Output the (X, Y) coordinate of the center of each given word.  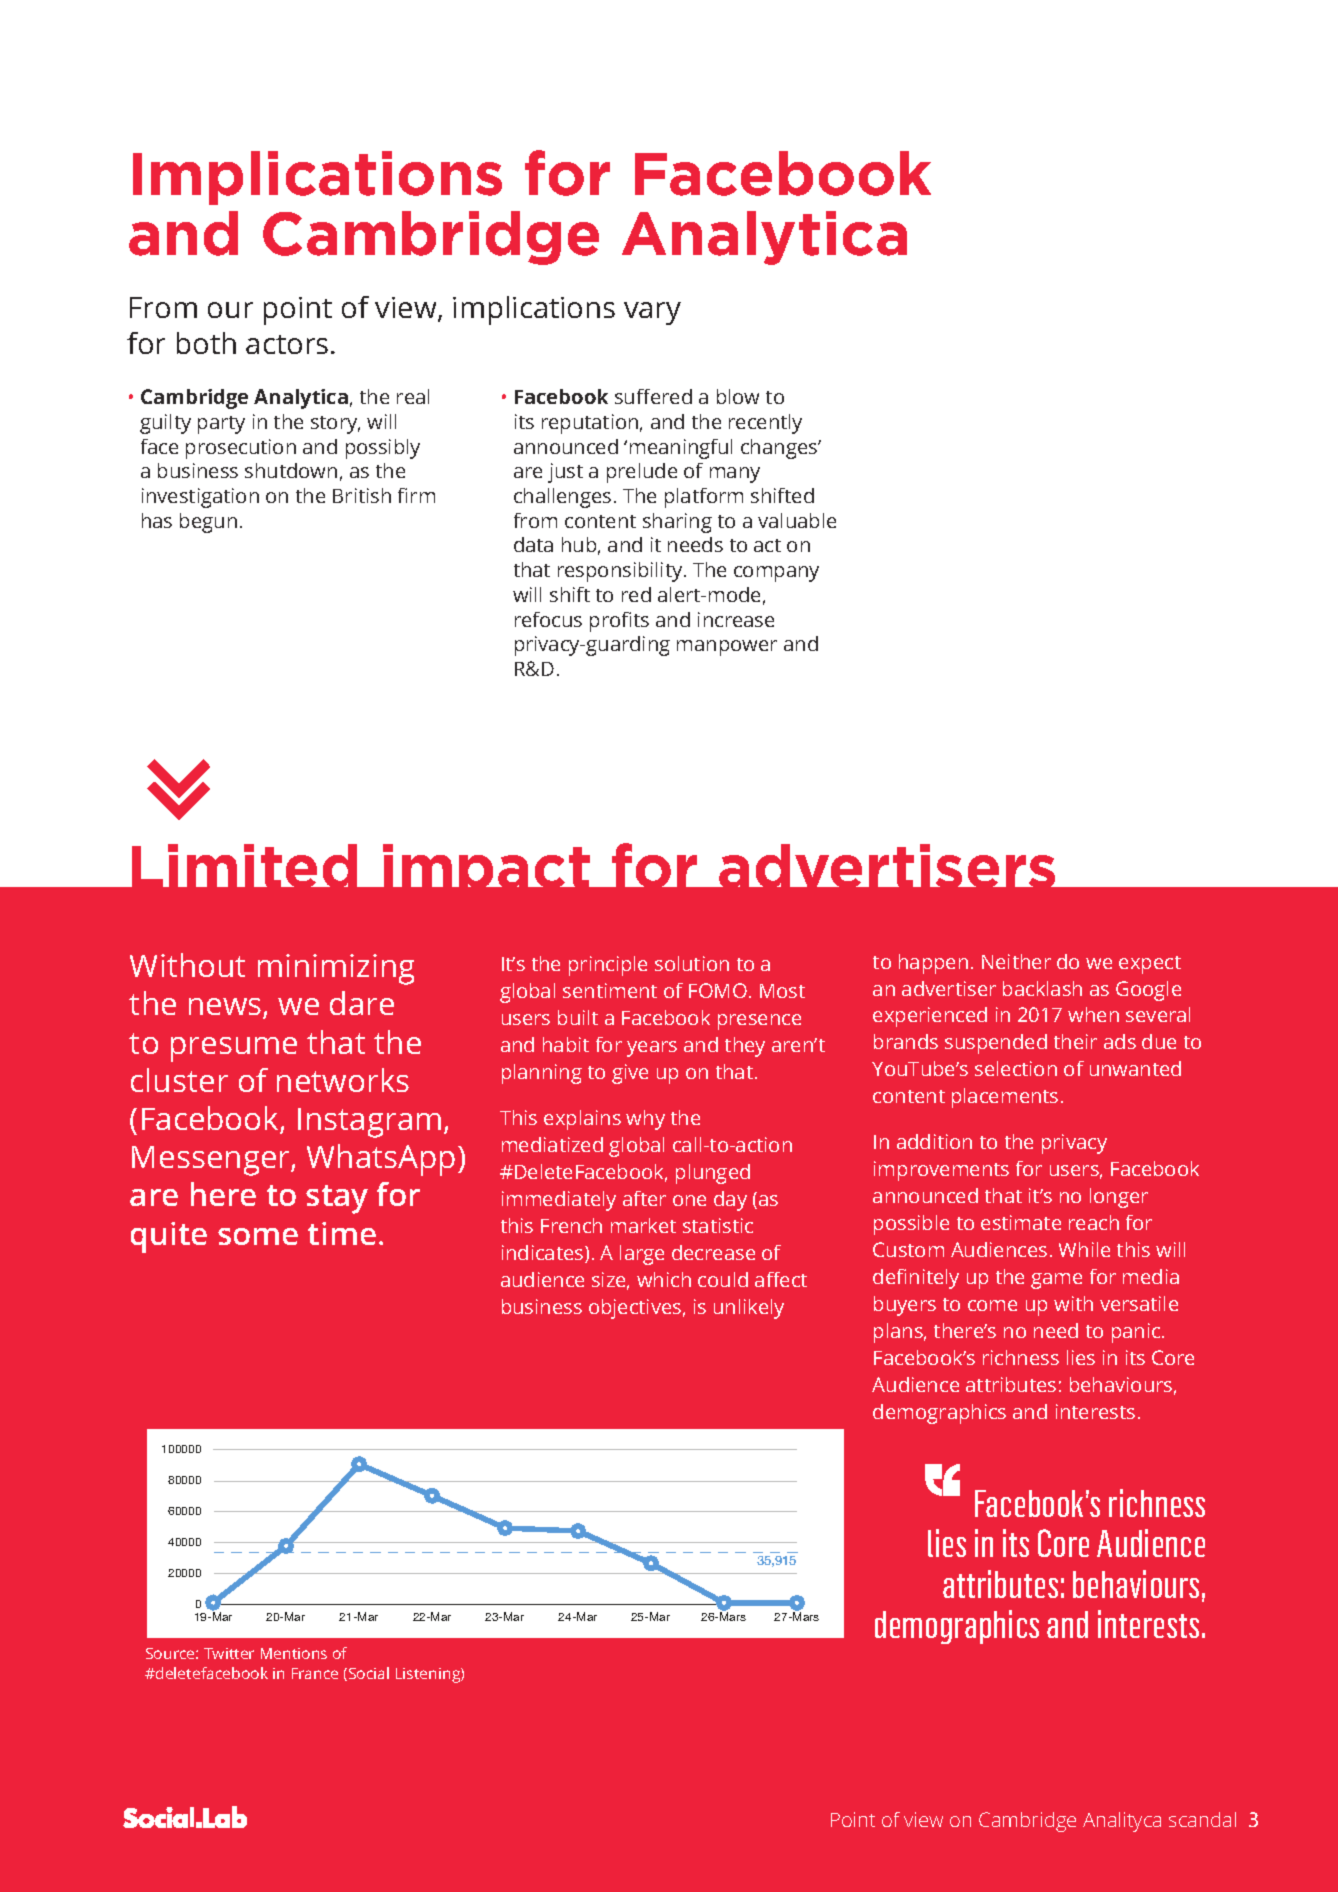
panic (1137, 1333)
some (258, 1236)
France (315, 1673)
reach (1094, 1222)
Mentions (294, 1653)
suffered (653, 396)
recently (765, 424)
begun (208, 523)
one (689, 1200)
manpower (727, 648)
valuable (797, 520)
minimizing (336, 969)
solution (692, 963)
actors (287, 344)
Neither (1016, 961)
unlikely (749, 1309)
